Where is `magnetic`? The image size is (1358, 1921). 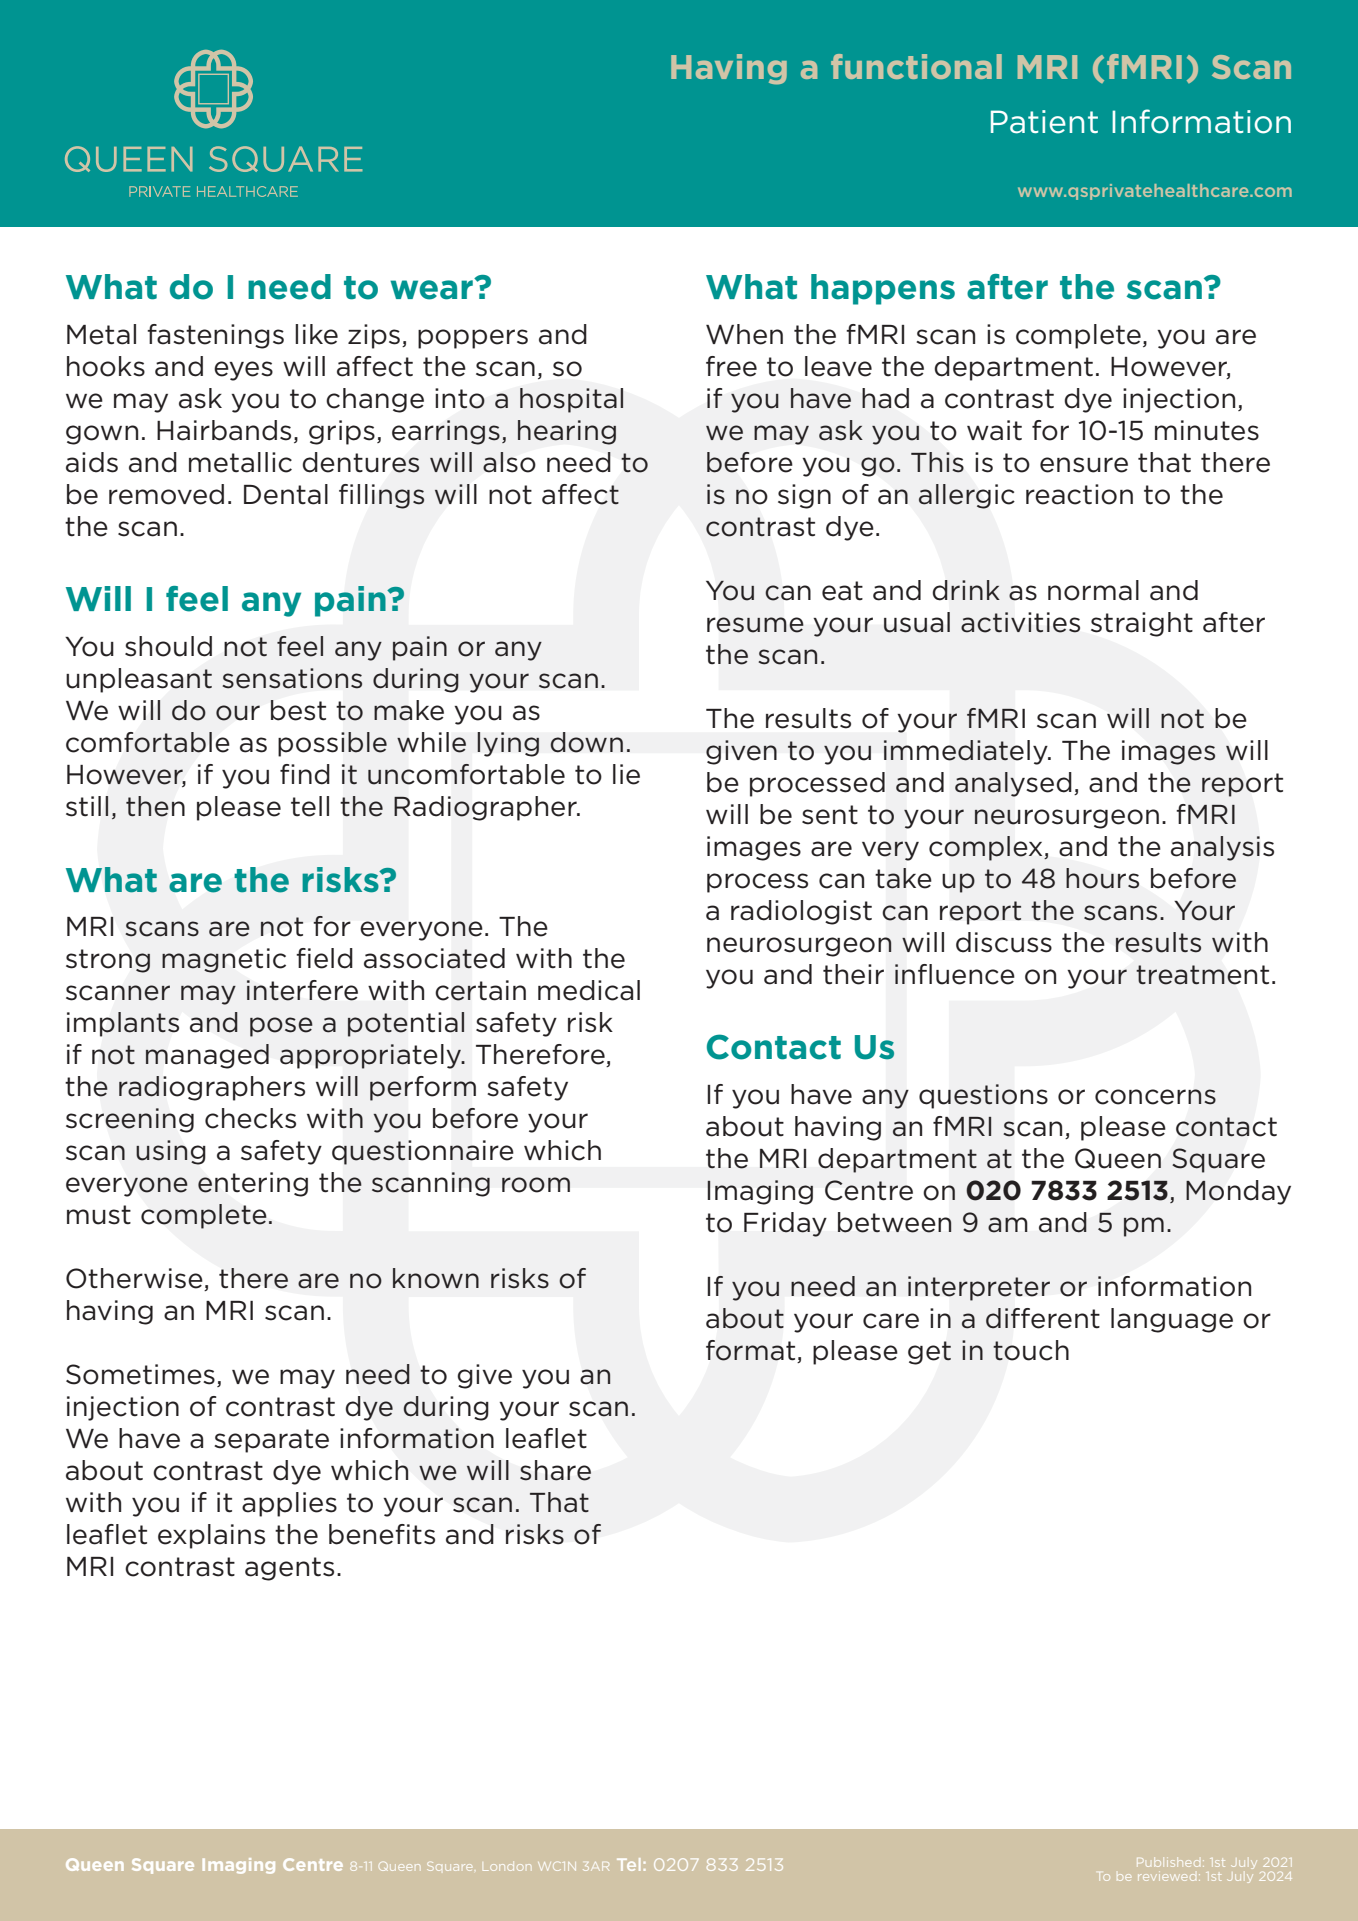
magnetic is located at coordinates (224, 960).
